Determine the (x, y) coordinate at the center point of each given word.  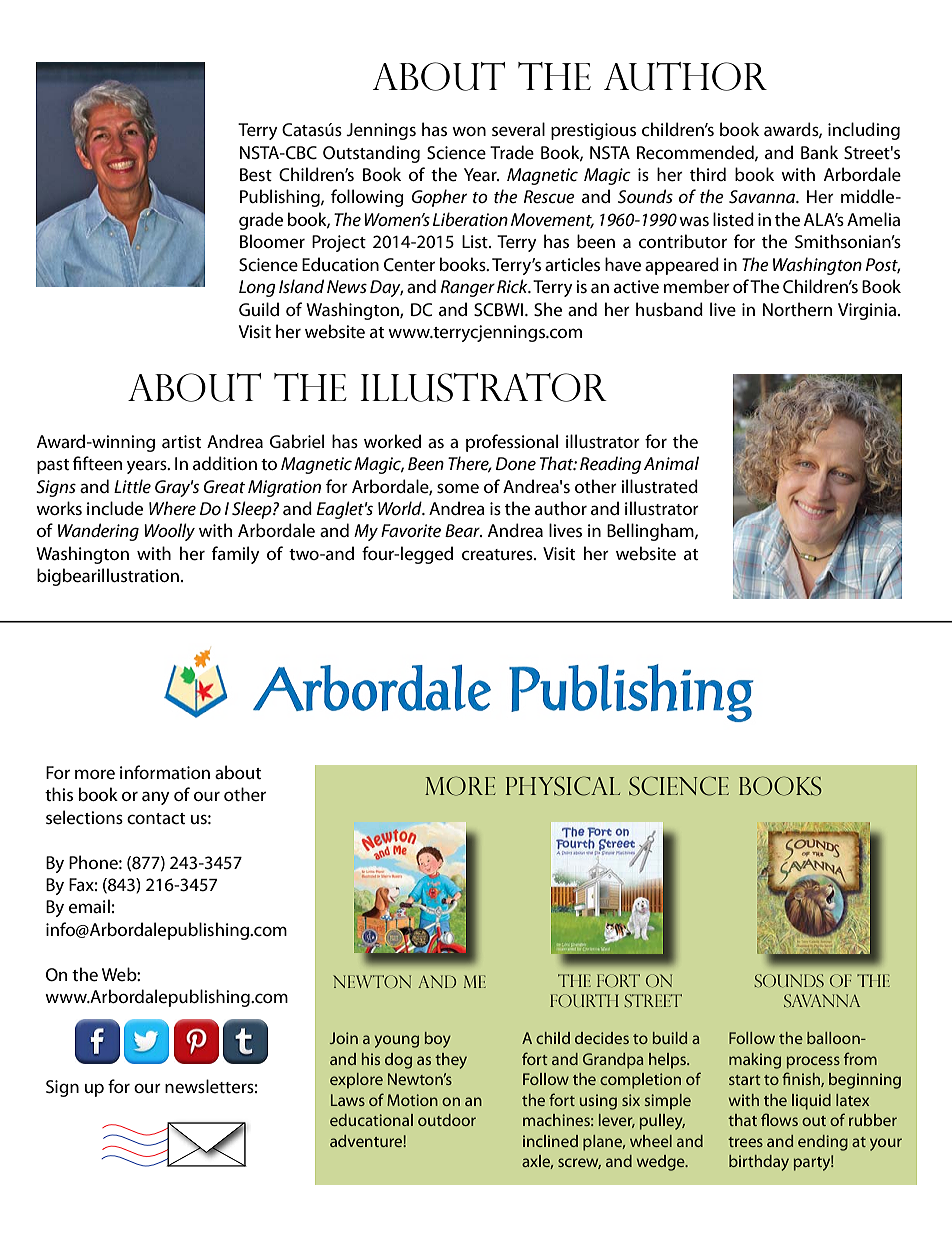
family (236, 555)
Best (256, 175)
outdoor (447, 1120)
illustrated (659, 486)
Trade (512, 152)
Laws (348, 1100)
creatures (498, 555)
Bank (819, 152)
